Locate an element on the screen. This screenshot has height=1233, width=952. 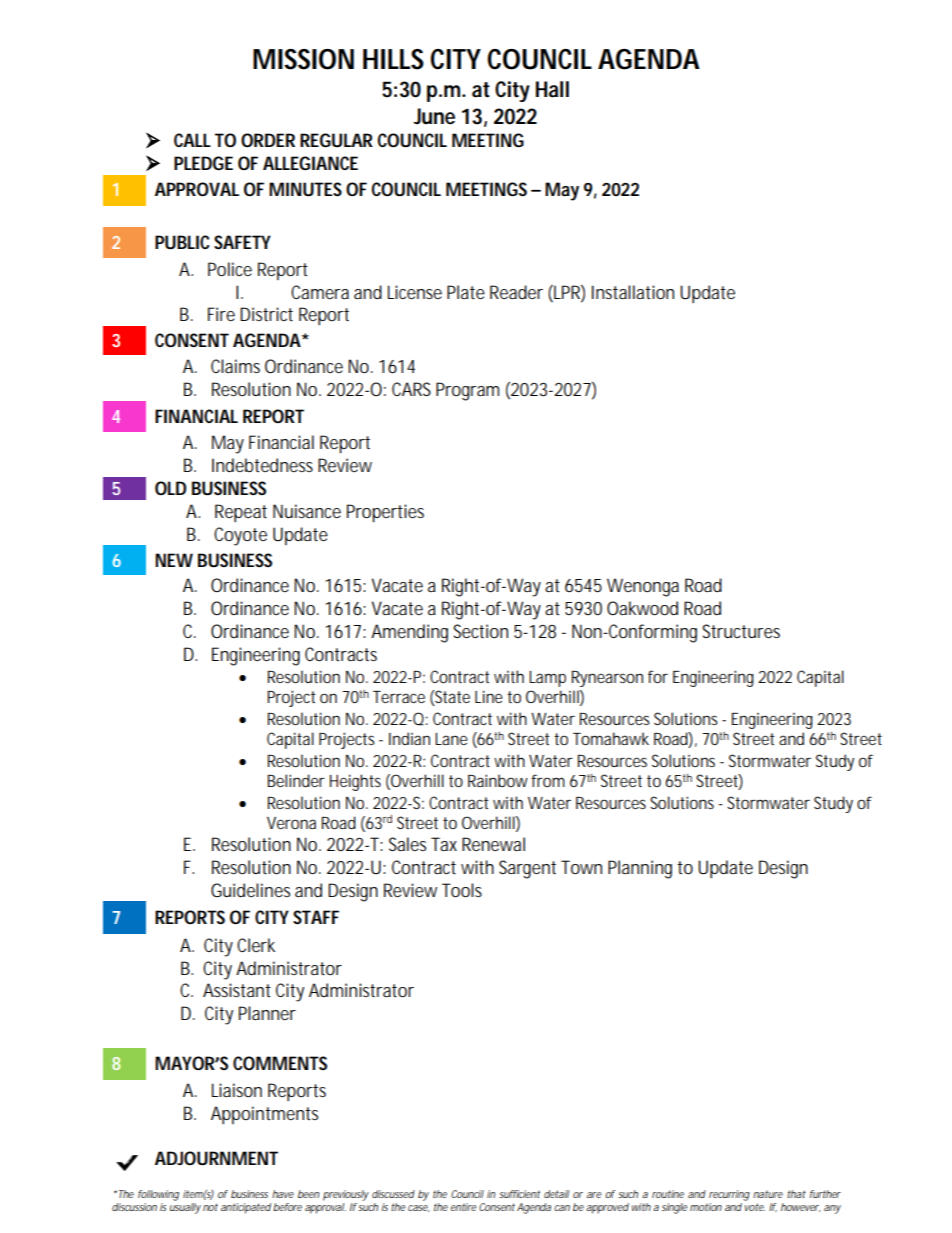
sufficient is located at coordinates (519, 1194).
